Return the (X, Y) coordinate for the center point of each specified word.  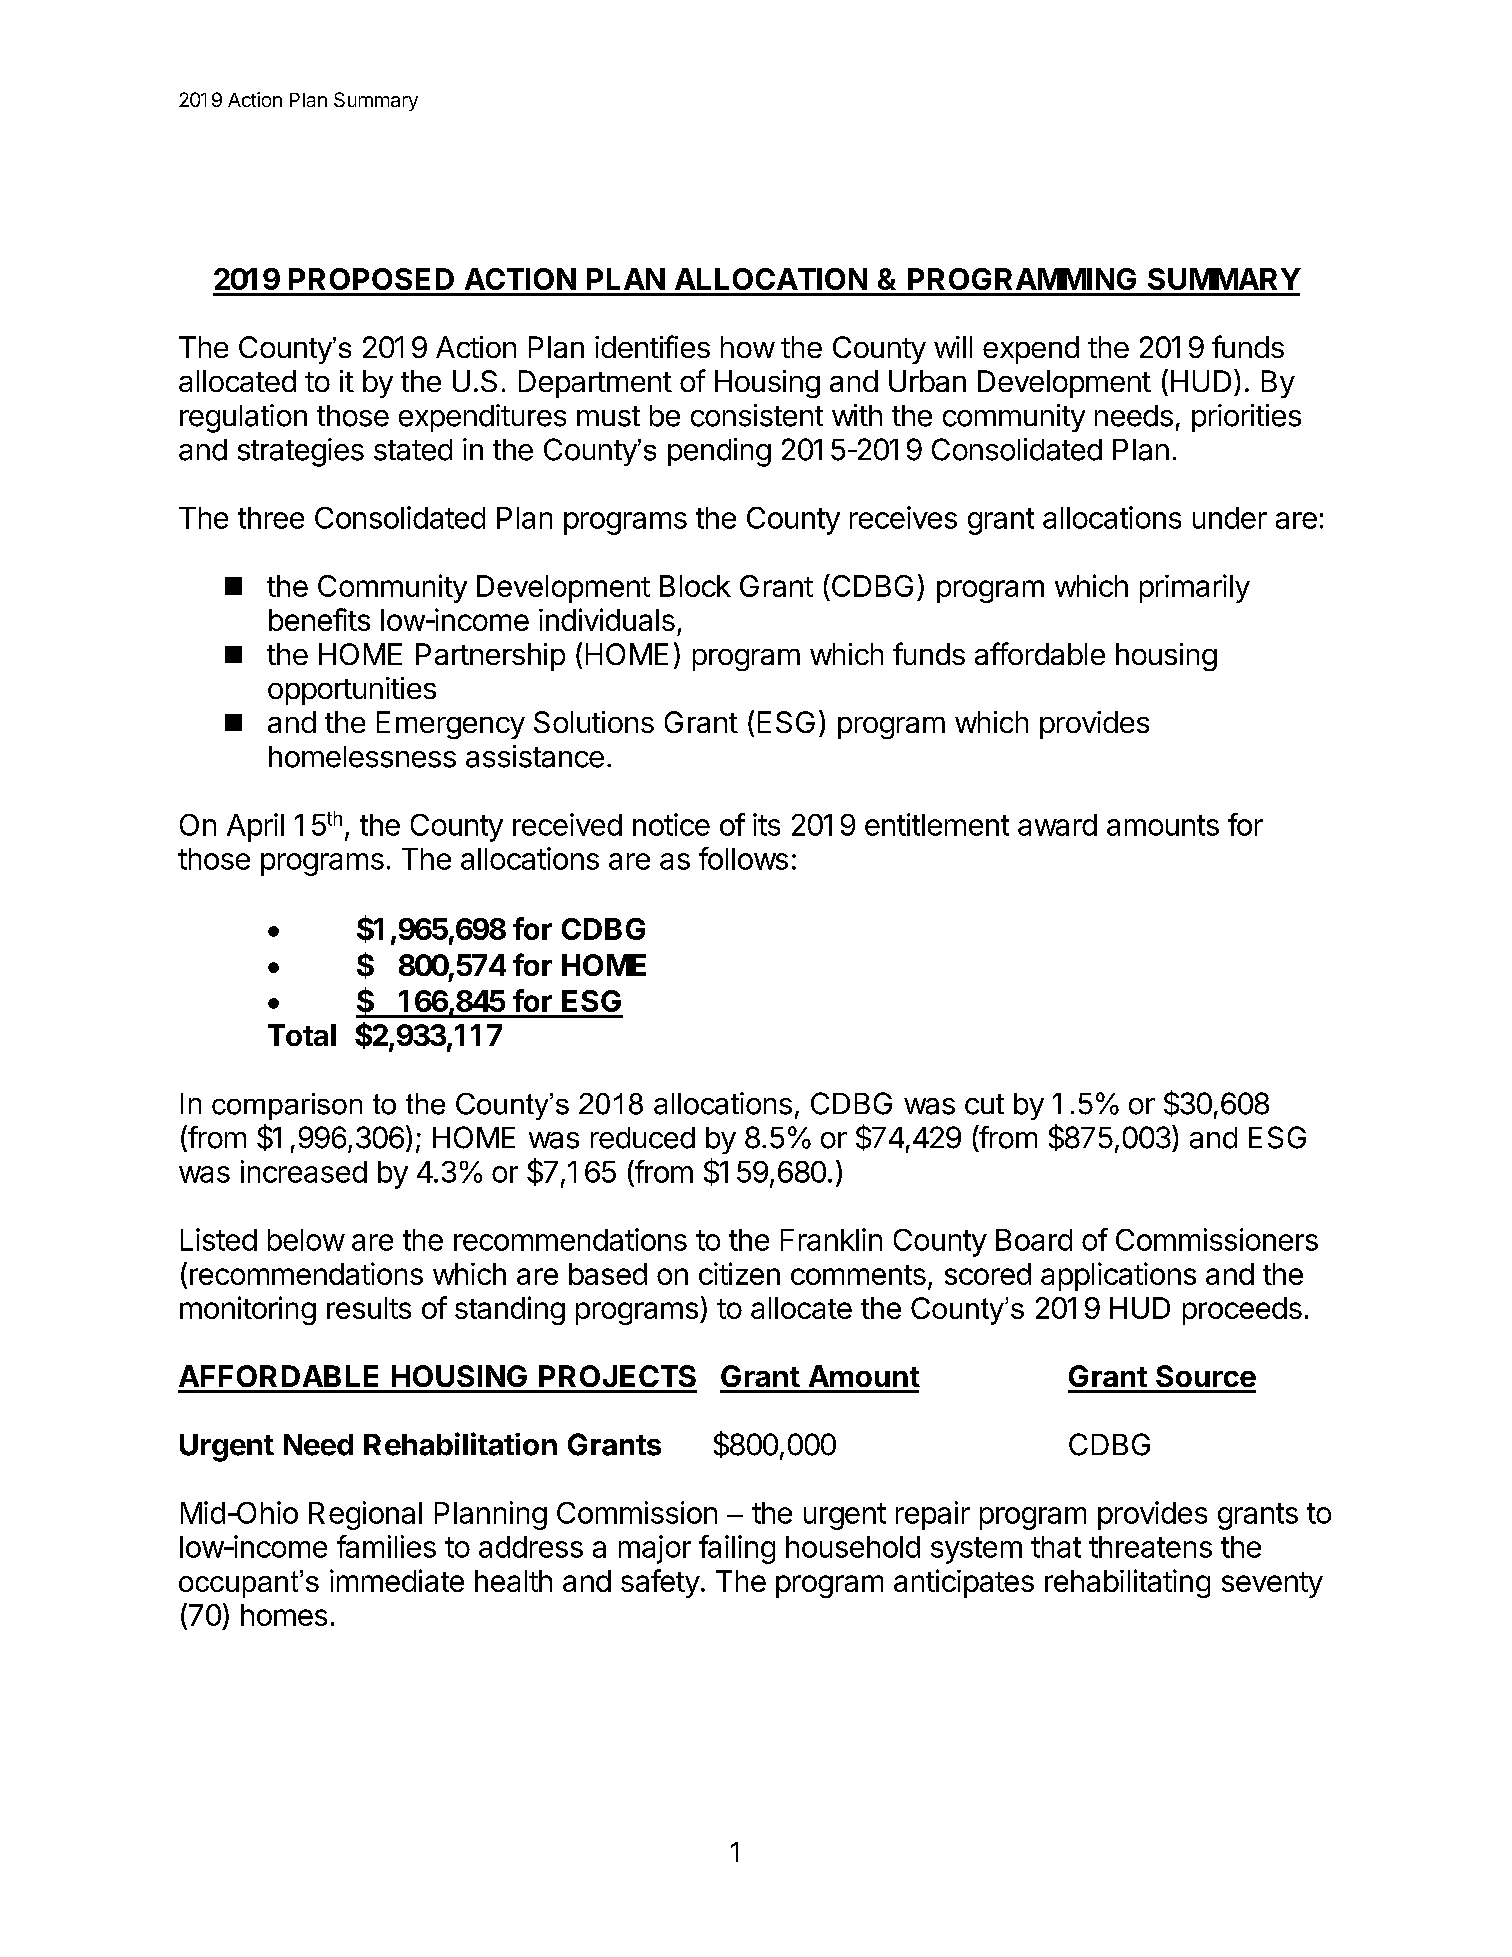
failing (737, 1549)
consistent (757, 415)
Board (1034, 1240)
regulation (243, 418)
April (255, 827)
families (386, 1546)
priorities (1246, 418)
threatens (1150, 1547)
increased (304, 1171)
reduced (643, 1138)
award (1057, 825)
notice (671, 824)
